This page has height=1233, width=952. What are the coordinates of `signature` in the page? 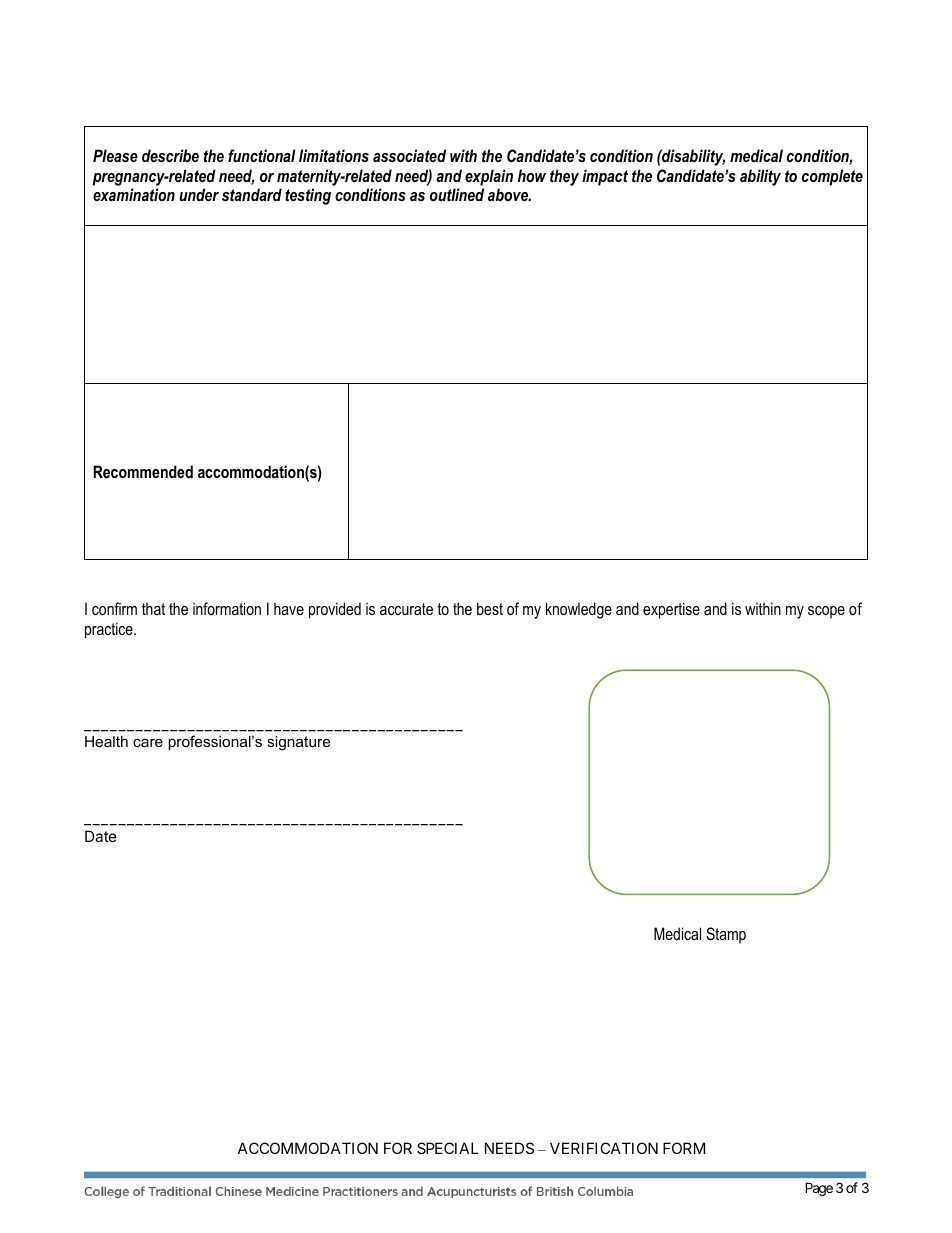 It's located at (298, 743).
